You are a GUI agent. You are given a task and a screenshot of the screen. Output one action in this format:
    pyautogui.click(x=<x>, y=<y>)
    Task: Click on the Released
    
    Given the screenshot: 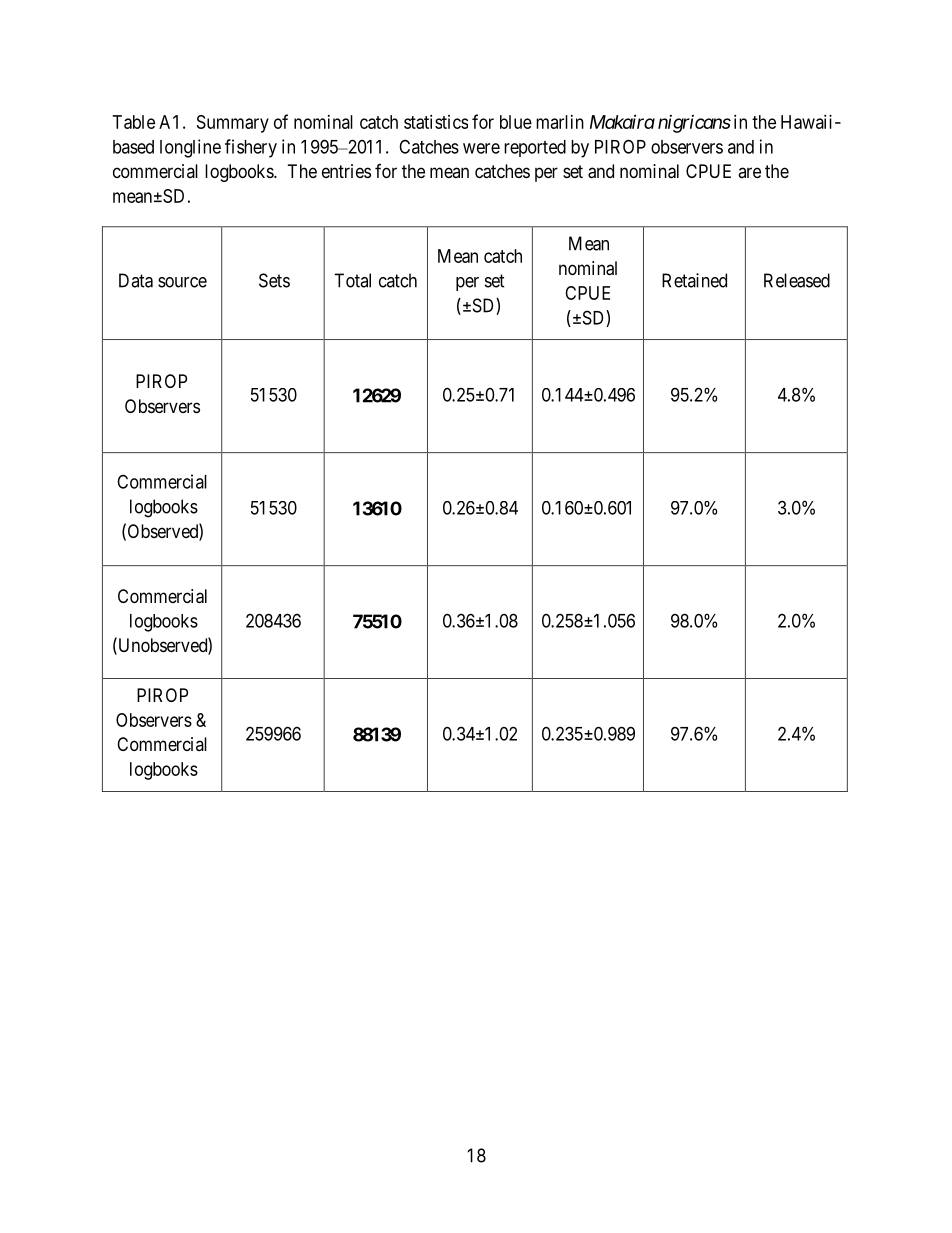 What is the action you would take?
    pyautogui.click(x=797, y=280)
